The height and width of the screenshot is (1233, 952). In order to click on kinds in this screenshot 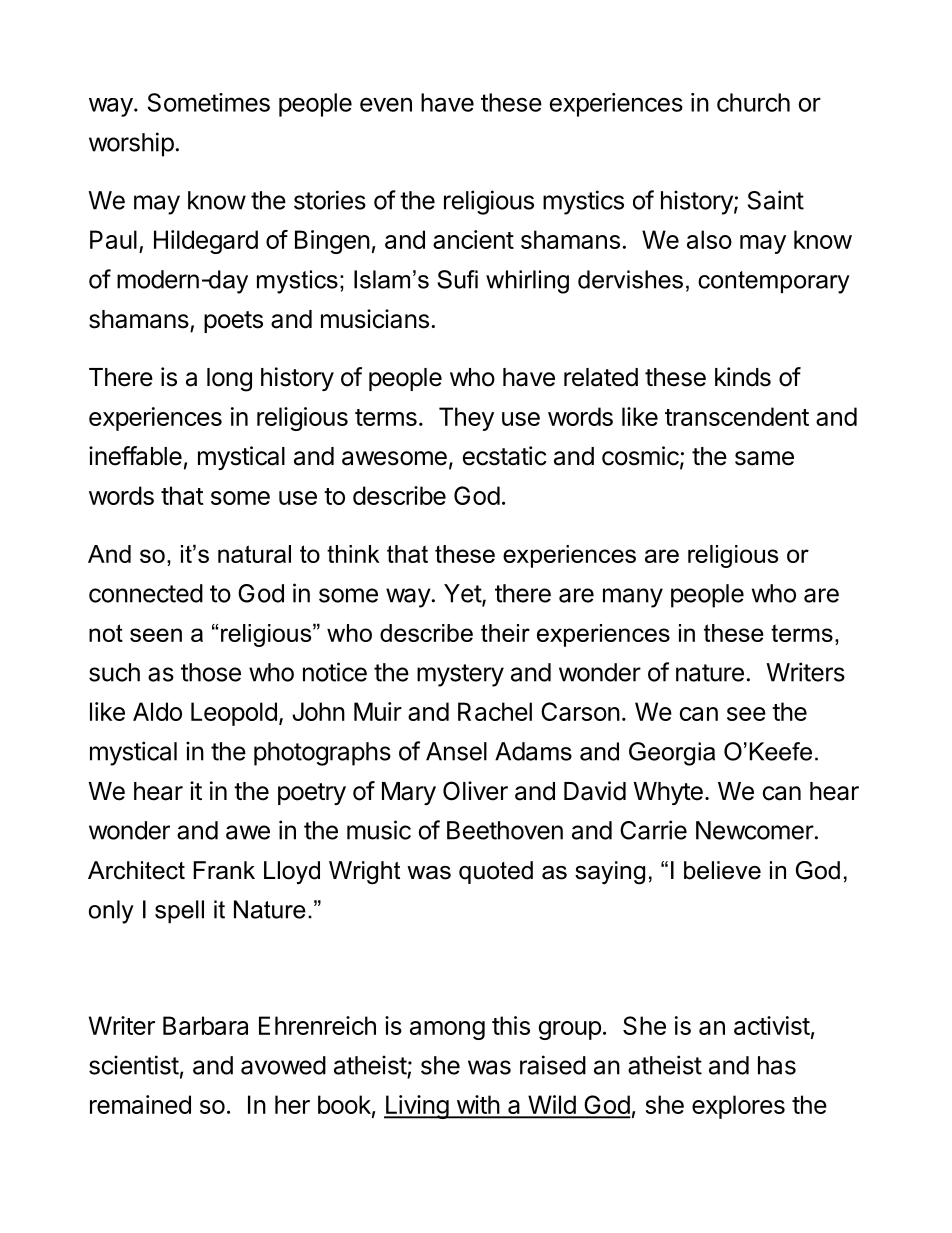, I will do `click(743, 377)`.
